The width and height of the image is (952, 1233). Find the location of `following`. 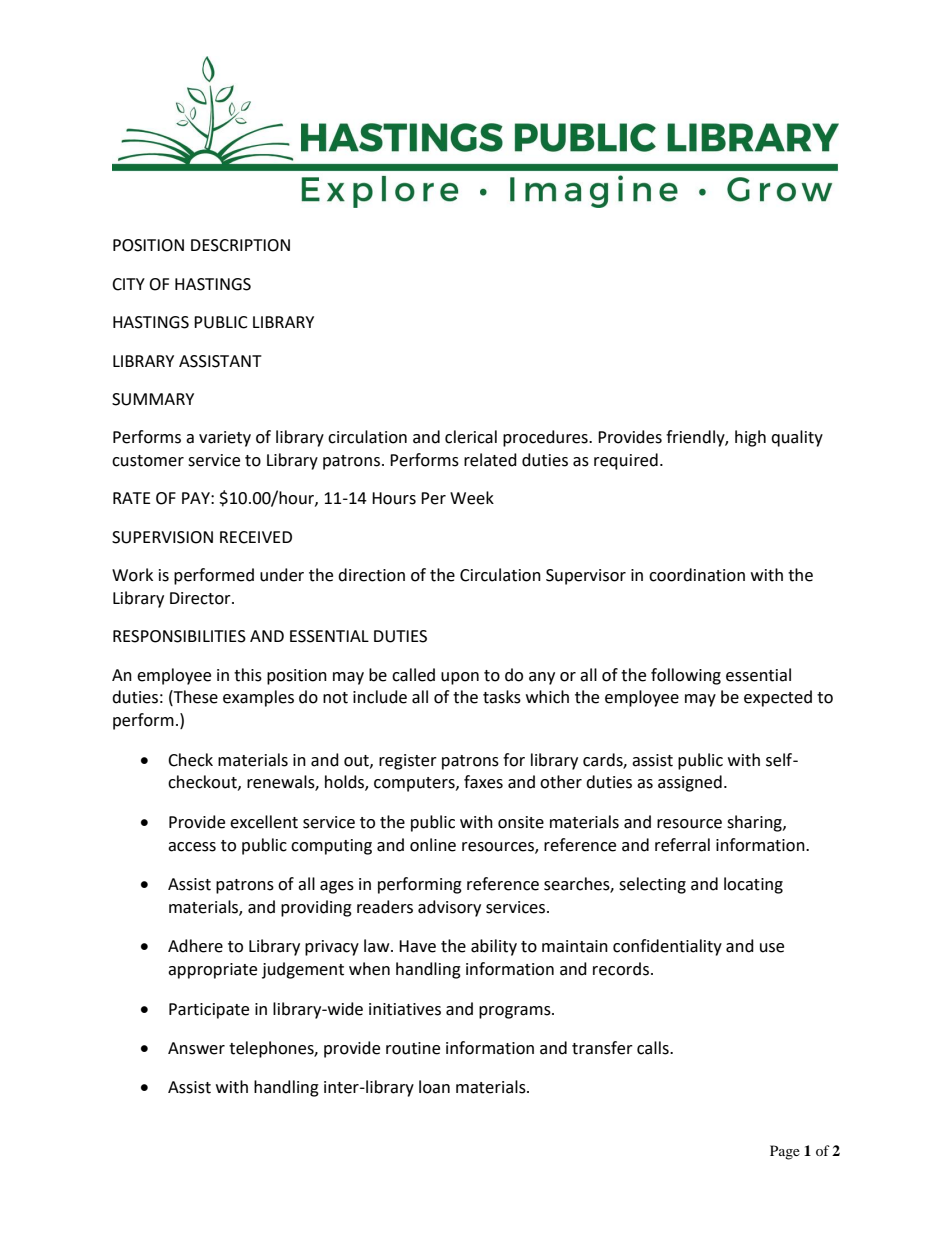

following is located at coordinates (686, 676).
